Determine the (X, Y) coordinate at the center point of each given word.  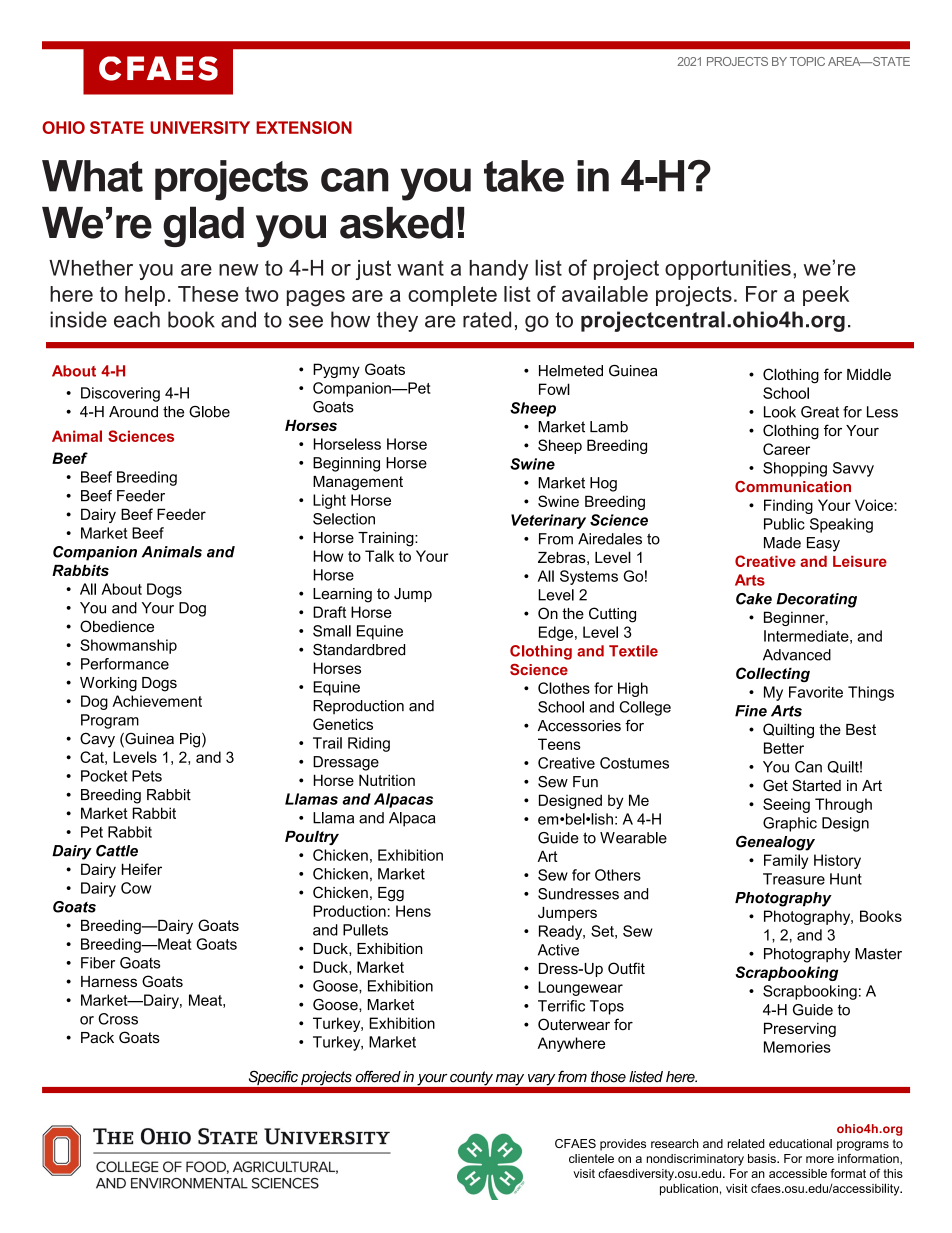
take (524, 176)
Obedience (117, 626)
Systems (589, 577)
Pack (97, 1038)
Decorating (816, 600)
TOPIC (807, 61)
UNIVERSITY (200, 127)
